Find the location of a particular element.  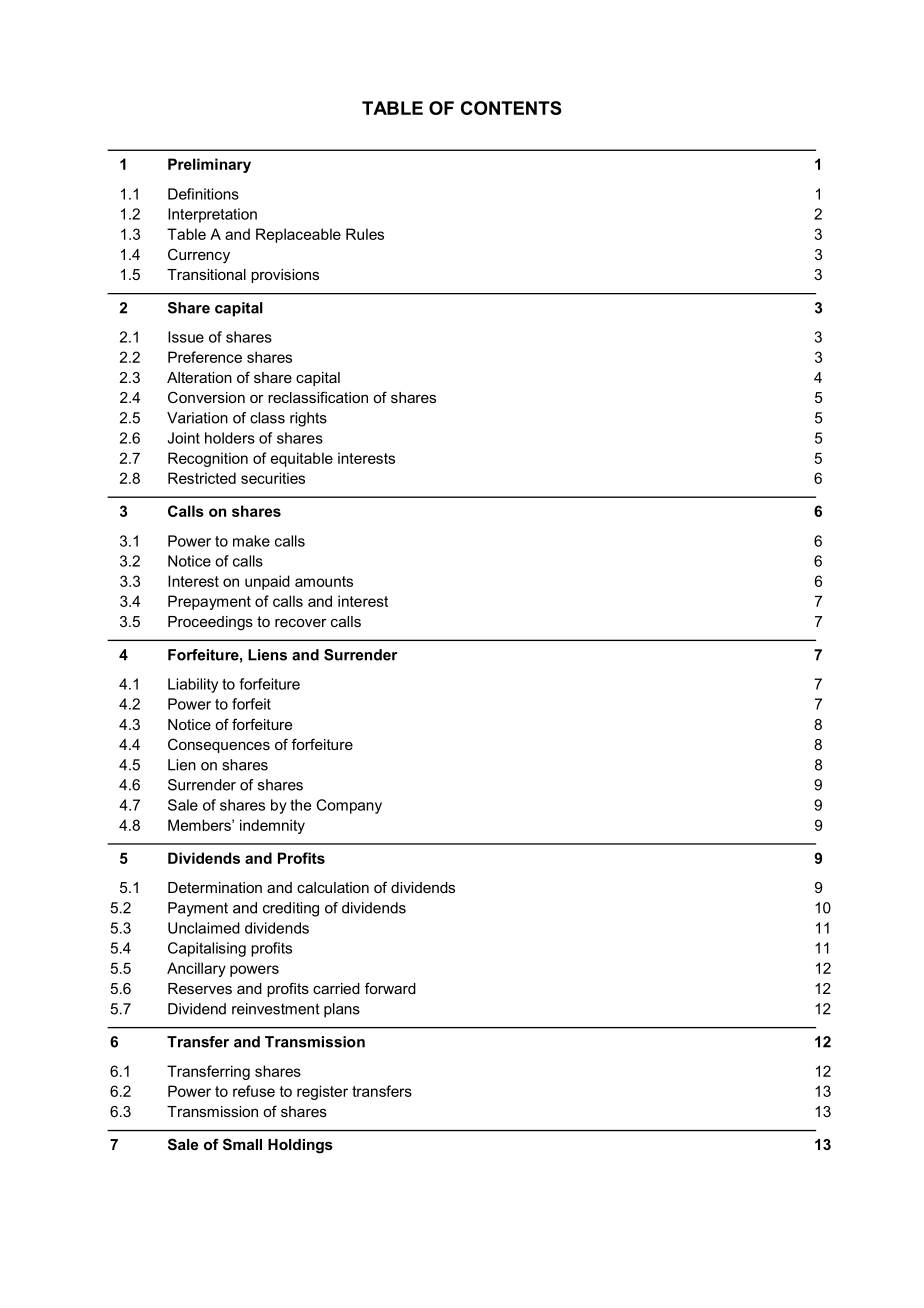

Preliminary is located at coordinates (209, 165).
